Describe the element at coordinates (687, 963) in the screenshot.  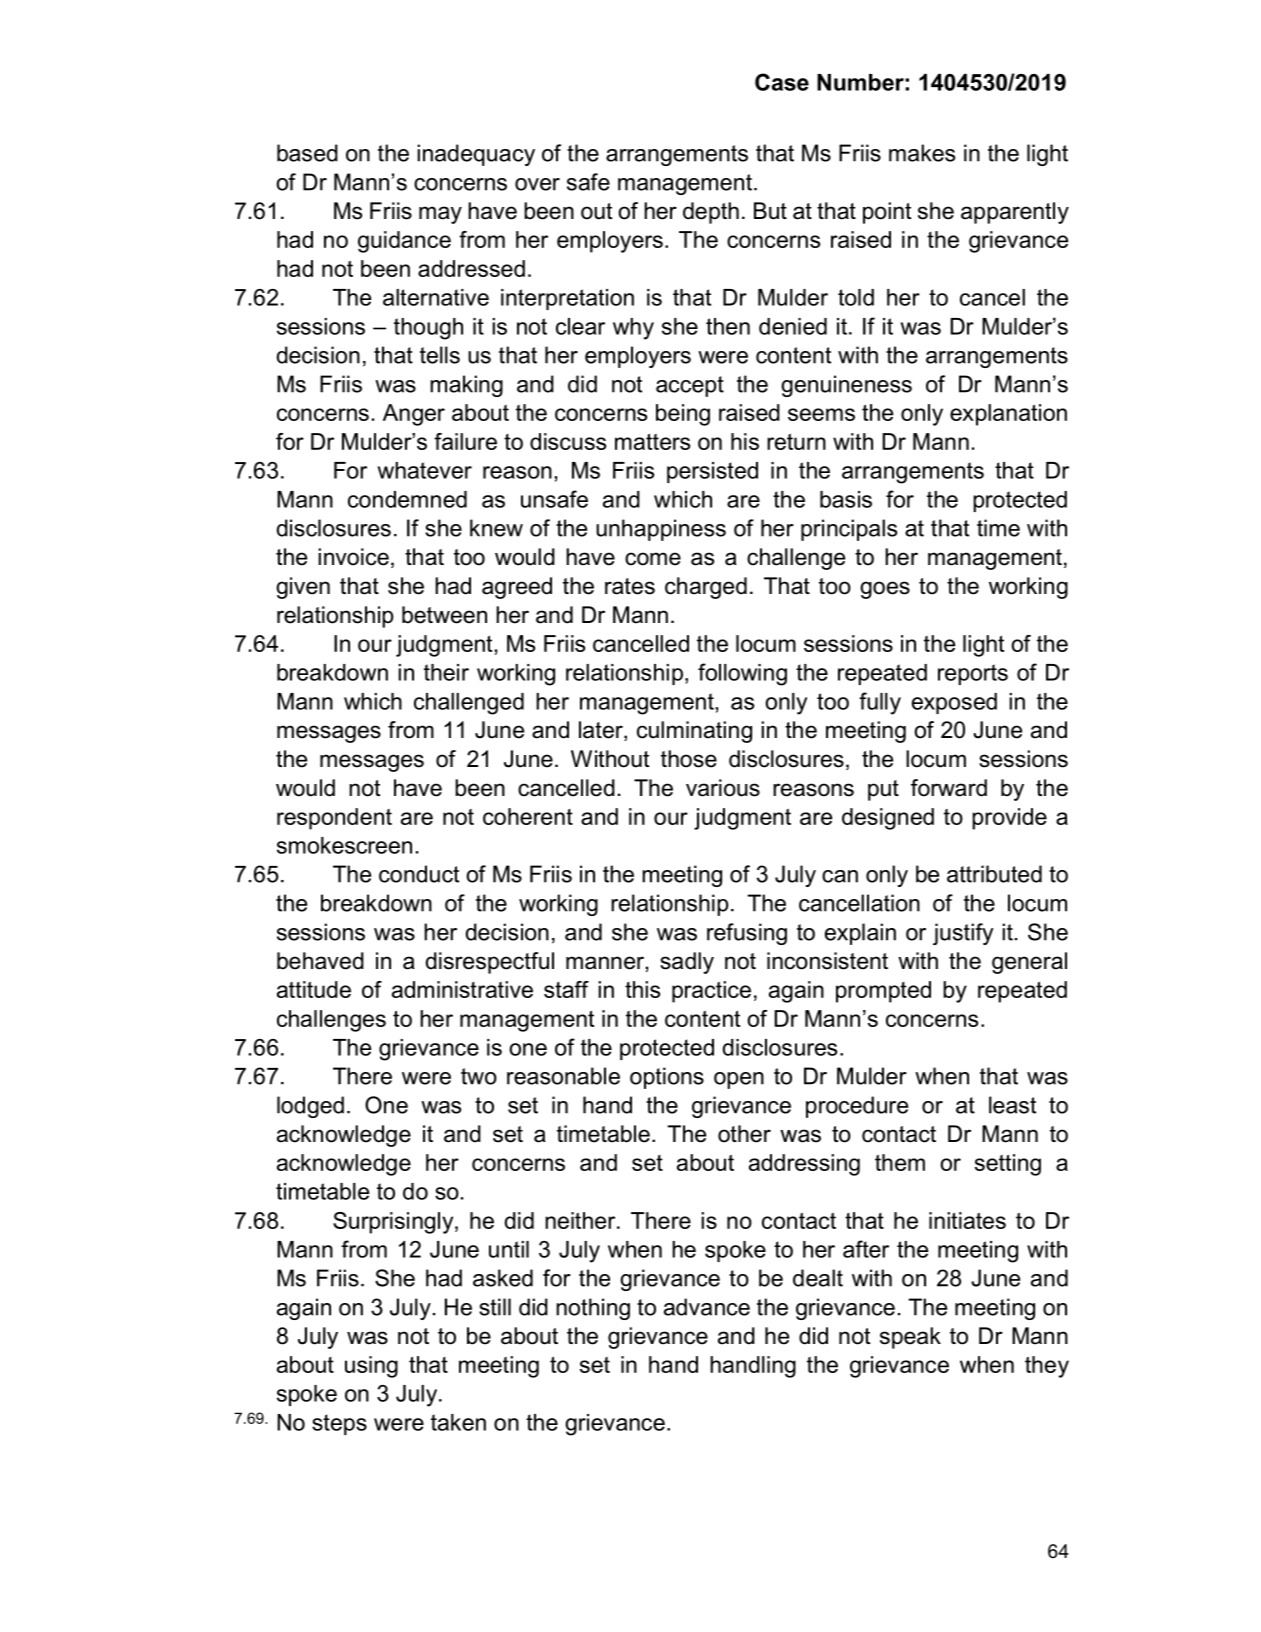
I see `sadly` at that location.
